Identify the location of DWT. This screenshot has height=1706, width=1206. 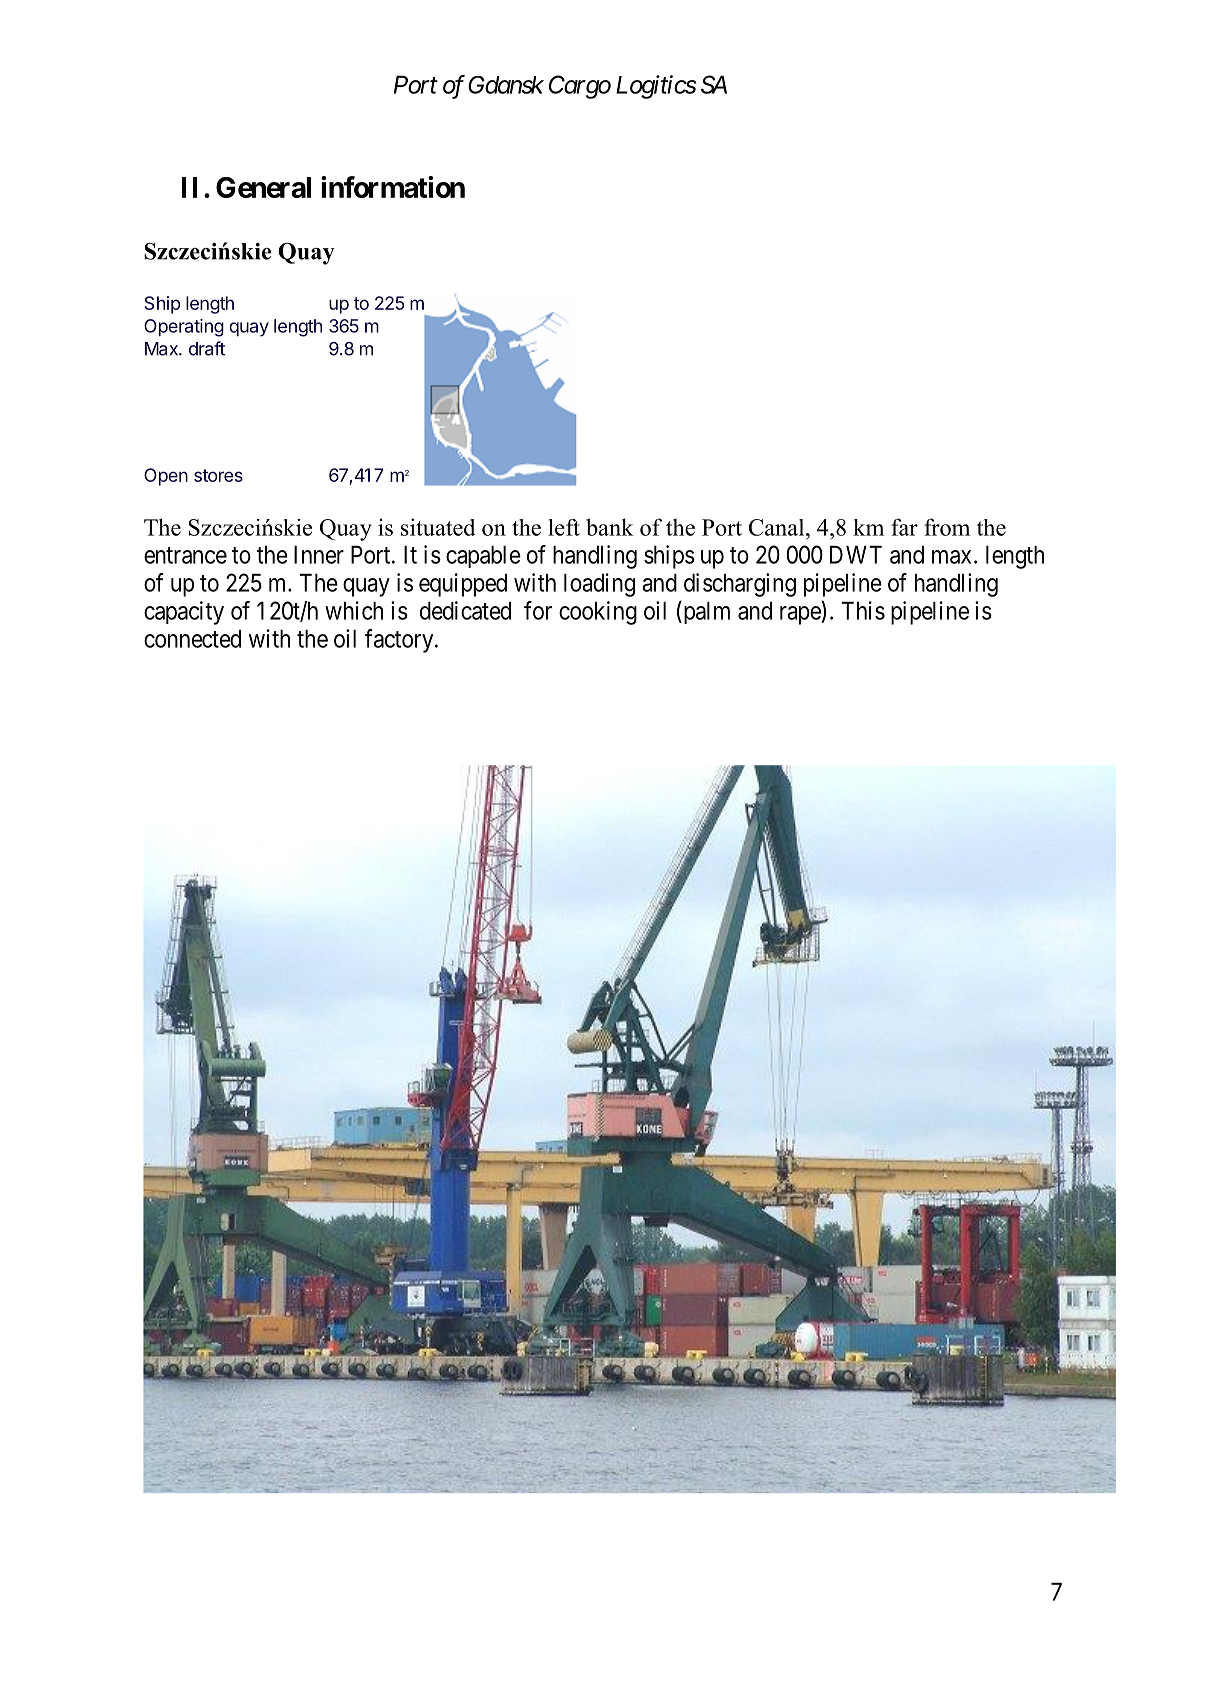
(856, 555).
